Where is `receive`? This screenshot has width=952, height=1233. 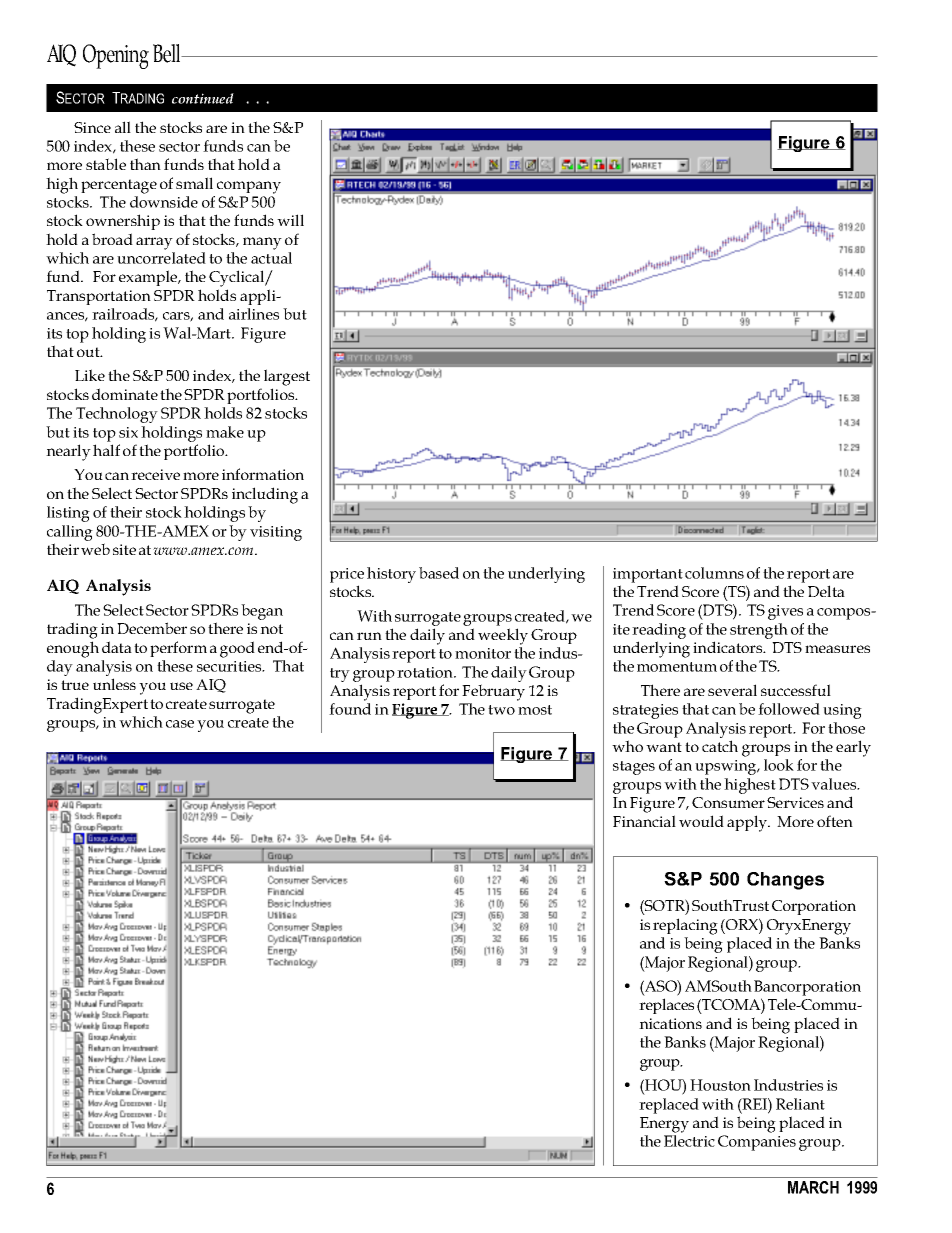
receive is located at coordinates (155, 474).
